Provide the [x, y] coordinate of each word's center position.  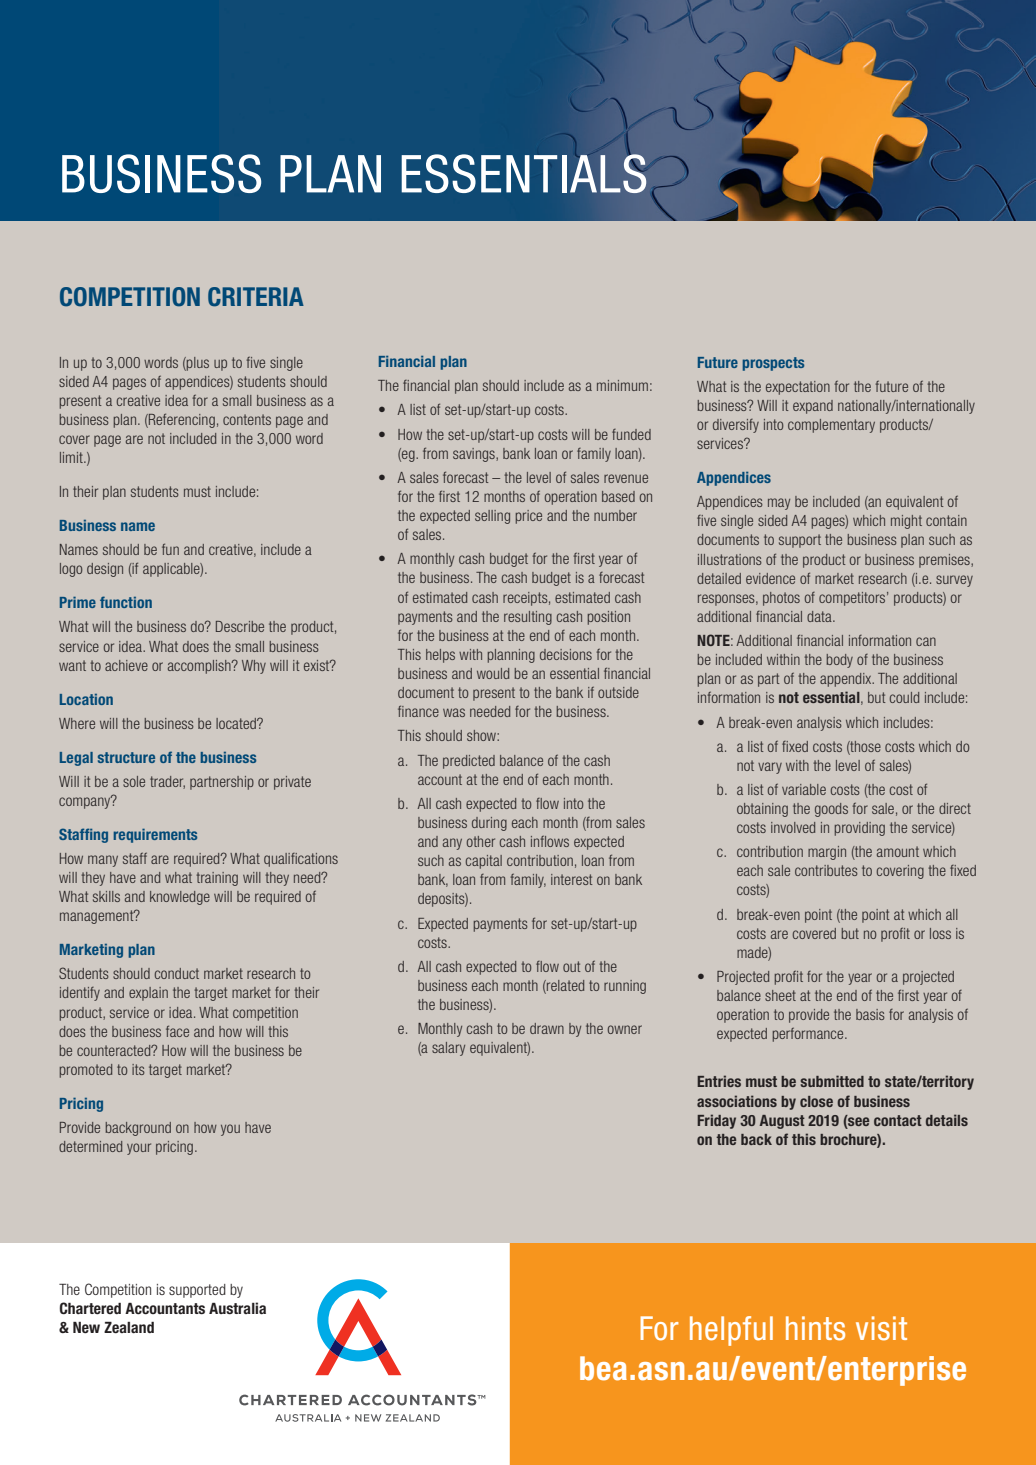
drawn [547, 1028]
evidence [770, 578]
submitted [832, 1081]
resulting [528, 618]
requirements [155, 836]
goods [831, 810]
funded [631, 434]
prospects [773, 364]
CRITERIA [256, 297]
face [177, 1031]
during [489, 824]
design [105, 570]
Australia [237, 1308]
